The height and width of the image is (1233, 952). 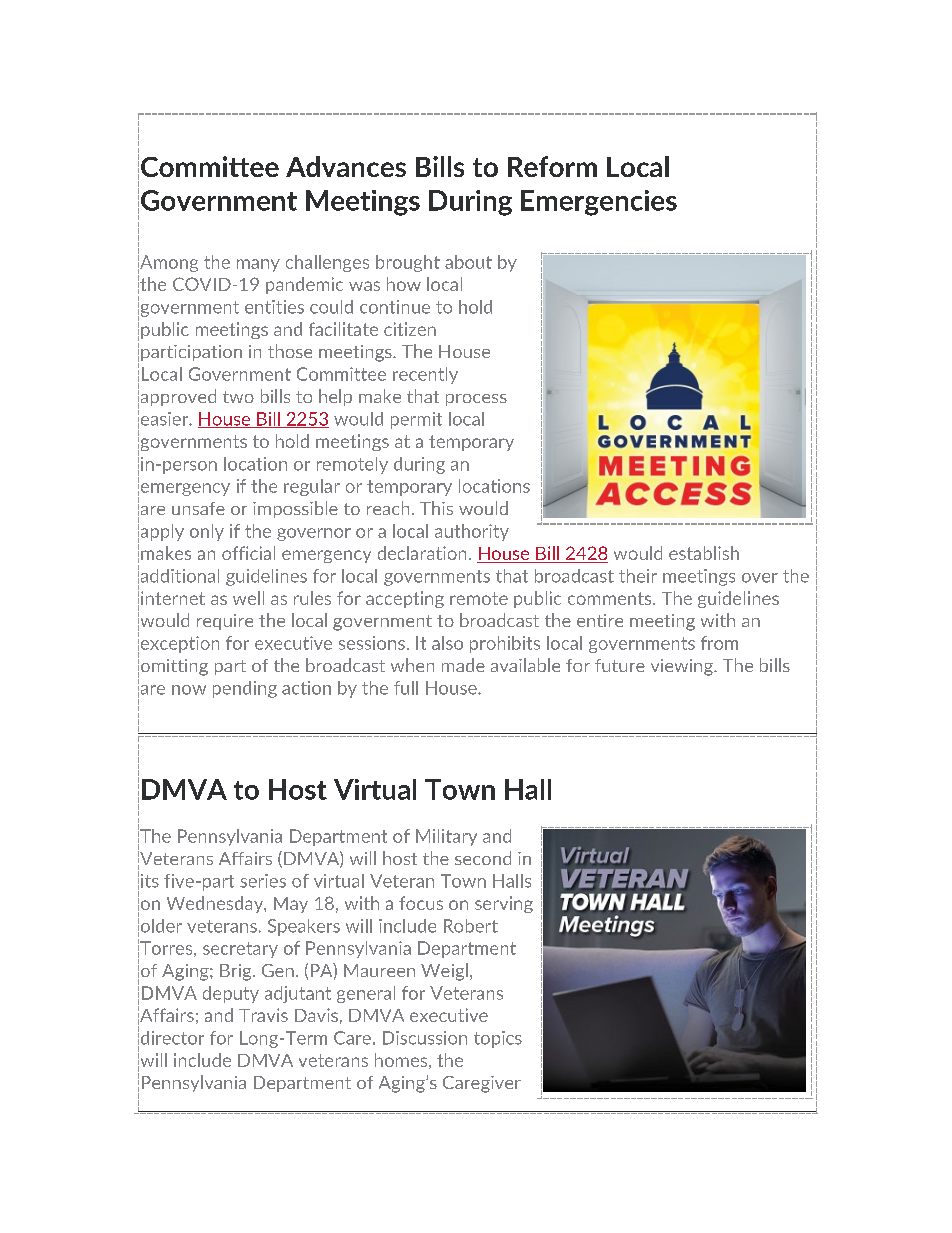 What do you see at coordinates (468, 262) in the image?
I see `about` at bounding box center [468, 262].
